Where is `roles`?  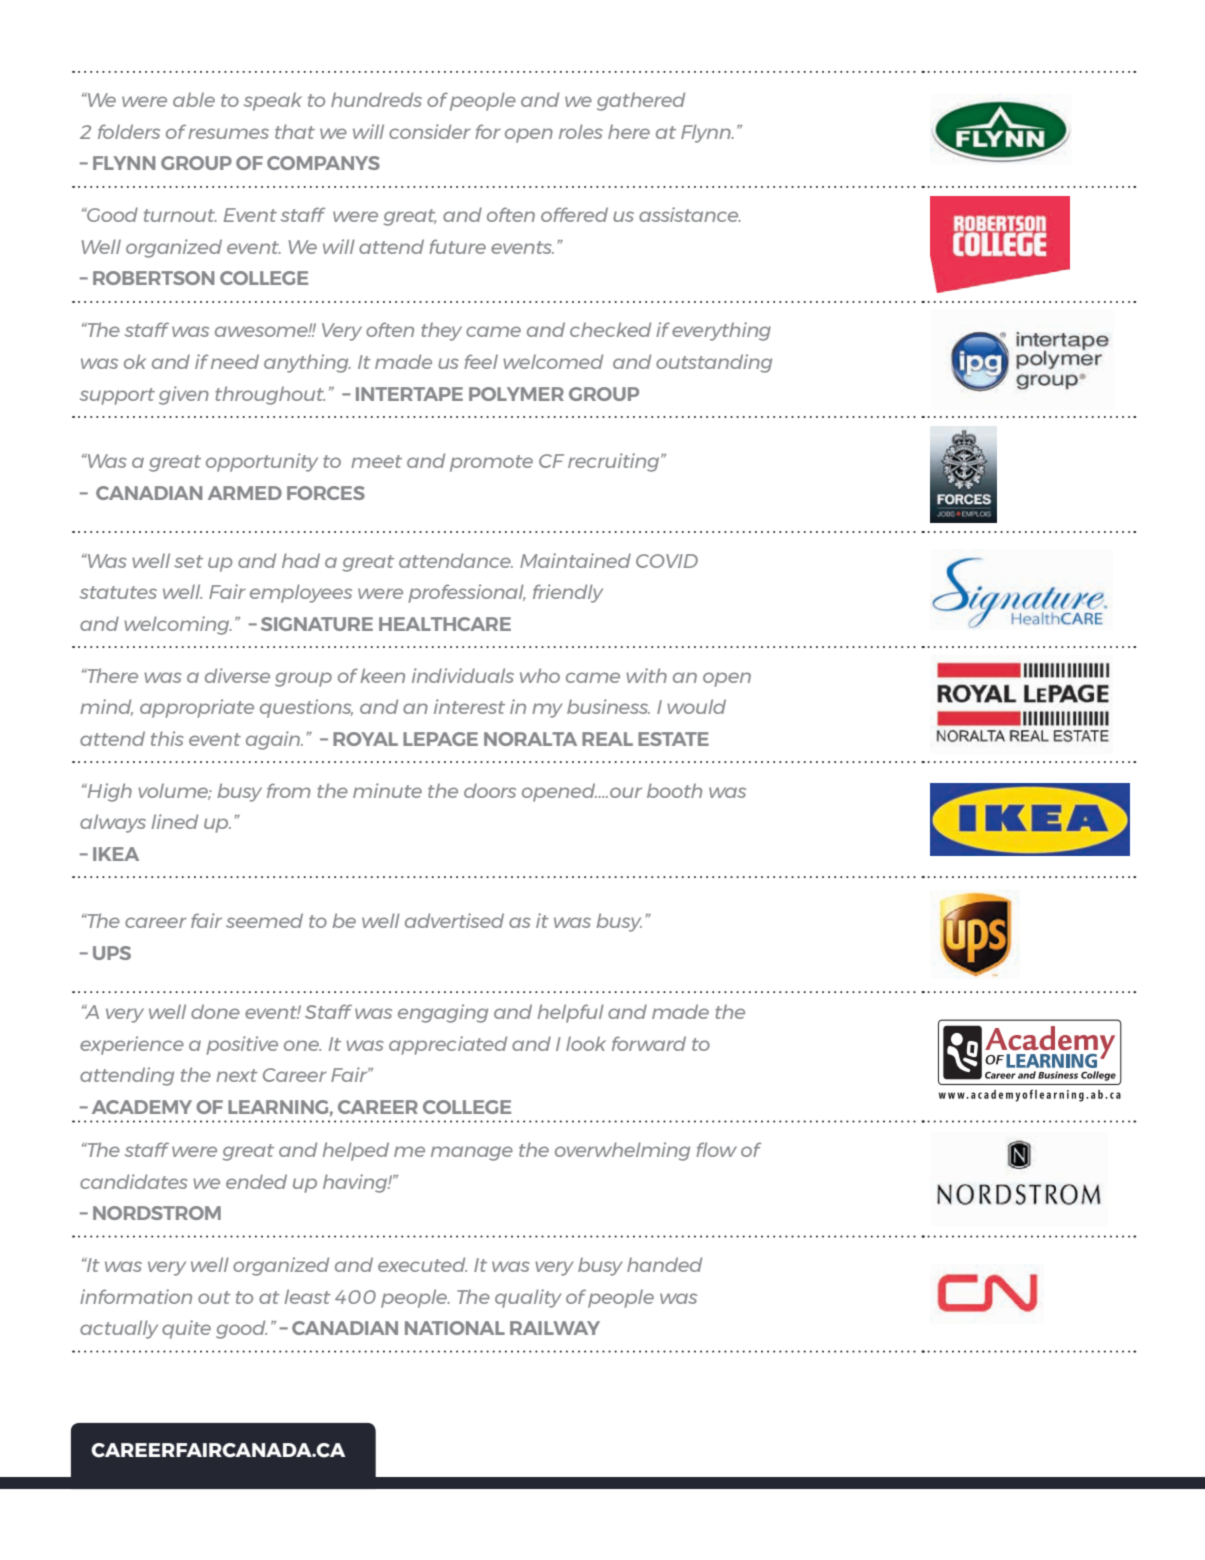 roles is located at coordinates (581, 131).
